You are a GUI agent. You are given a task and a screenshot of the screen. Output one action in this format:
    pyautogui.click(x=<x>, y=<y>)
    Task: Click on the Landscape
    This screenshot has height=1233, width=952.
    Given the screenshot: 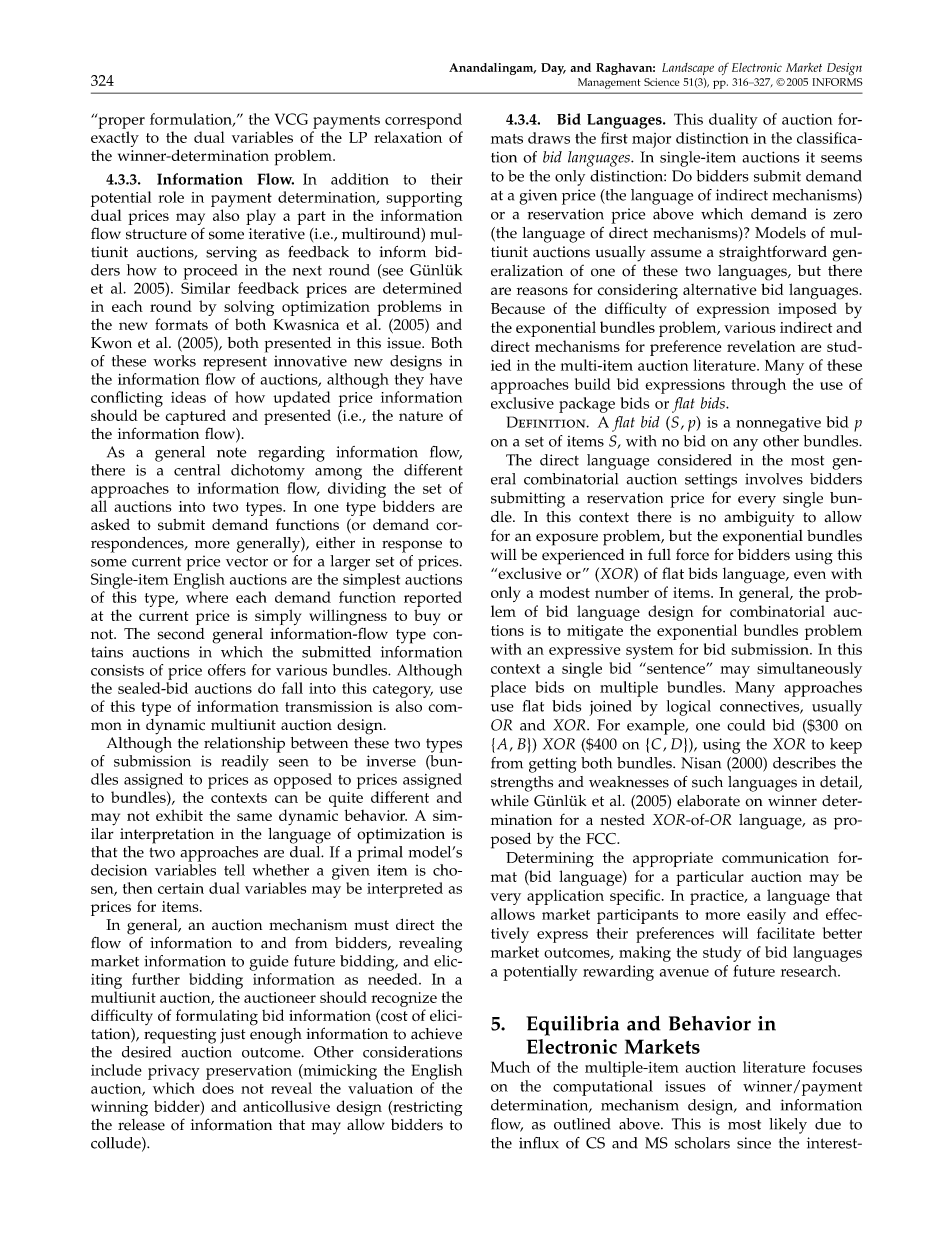 What is the action you would take?
    pyautogui.click(x=688, y=69)
